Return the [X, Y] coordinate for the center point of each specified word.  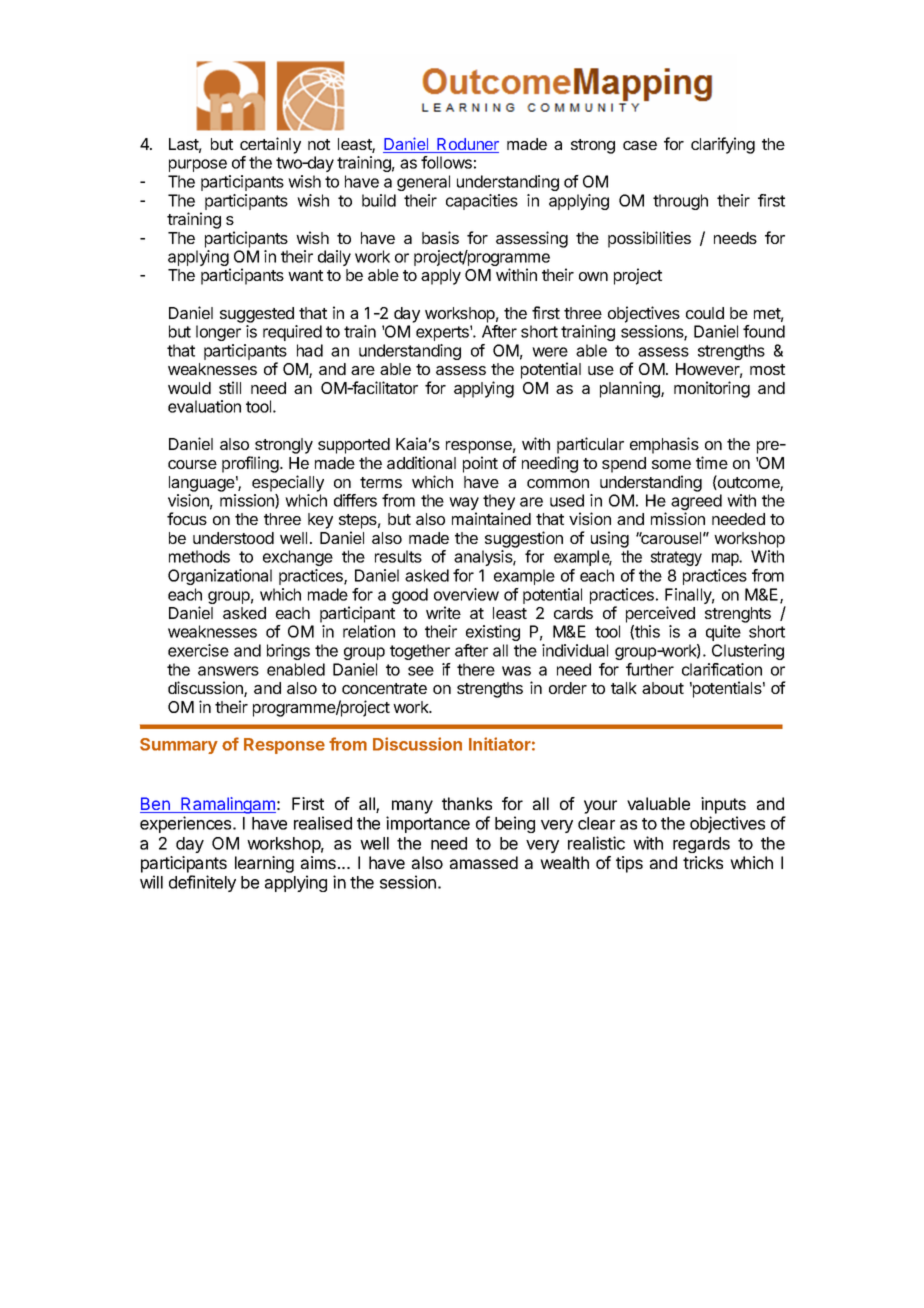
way [464, 505]
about [663, 688]
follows [446, 162]
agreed [696, 503]
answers [228, 671]
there [476, 669]
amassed [484, 862]
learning [264, 864]
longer [218, 333]
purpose [198, 165]
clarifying [723, 145]
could [705, 313]
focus [187, 518]
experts [443, 333]
